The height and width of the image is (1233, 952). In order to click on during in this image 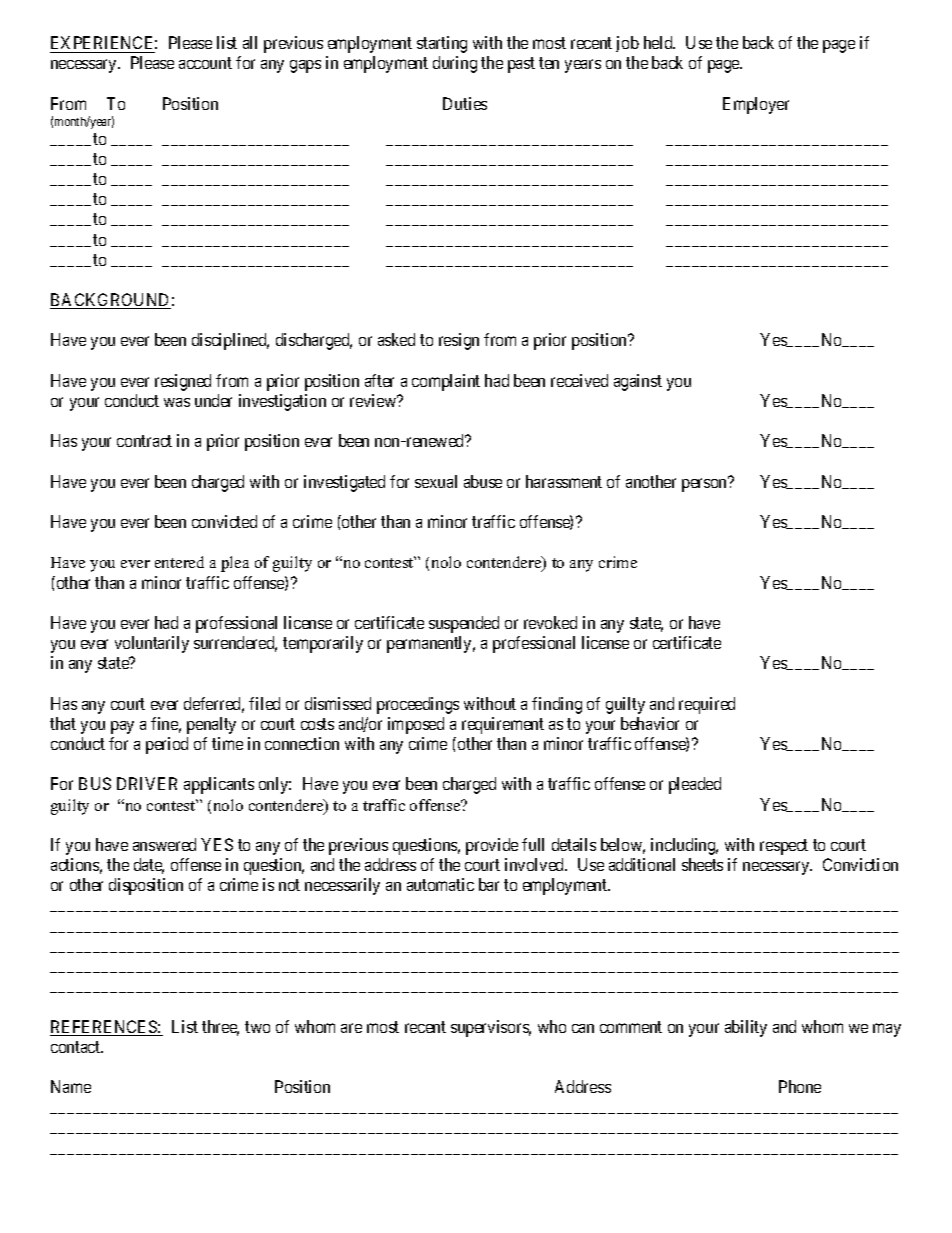, I will do `click(455, 64)`.
